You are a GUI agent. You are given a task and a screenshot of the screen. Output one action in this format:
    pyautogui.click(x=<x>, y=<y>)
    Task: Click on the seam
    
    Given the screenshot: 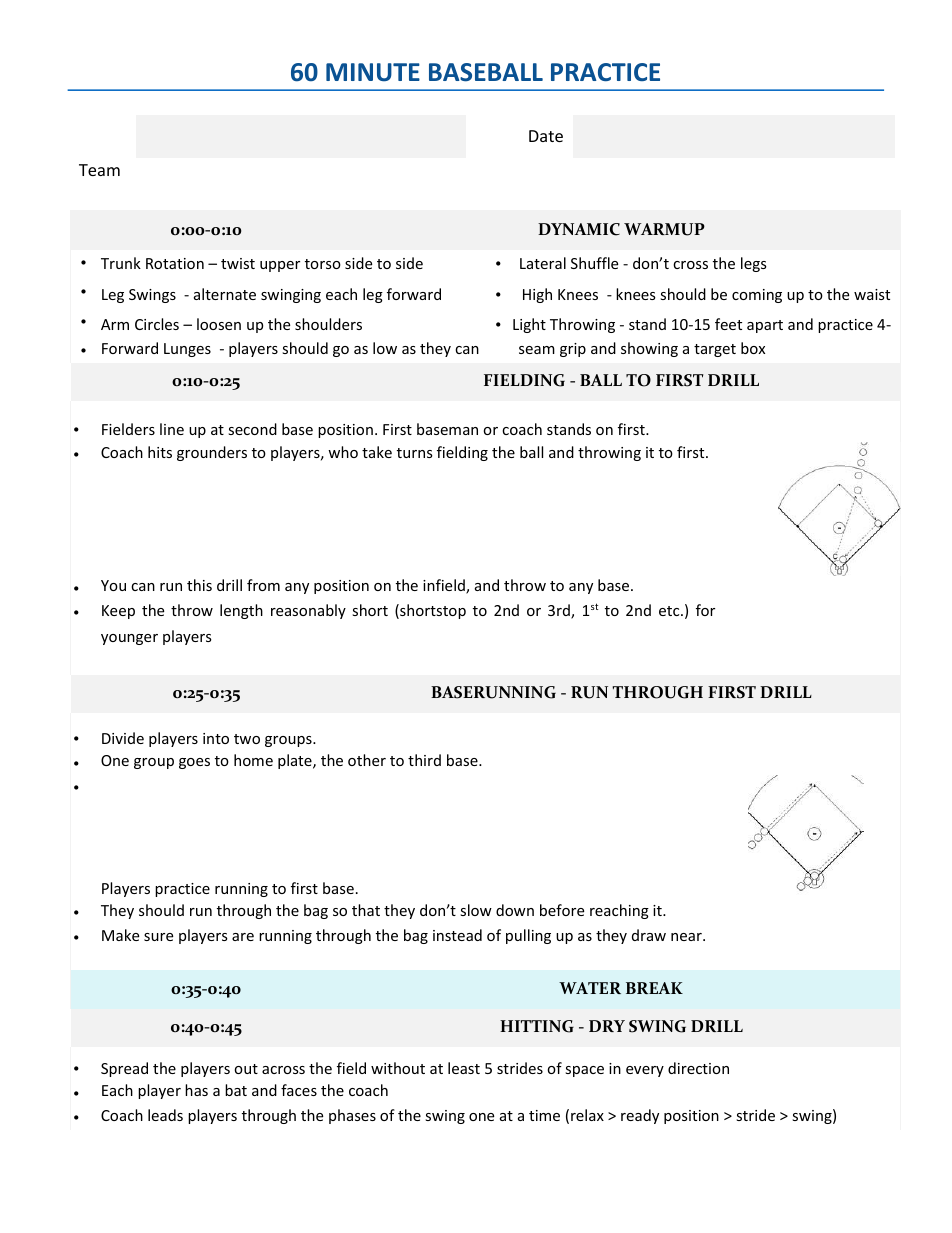 What is the action you would take?
    pyautogui.click(x=537, y=350)
